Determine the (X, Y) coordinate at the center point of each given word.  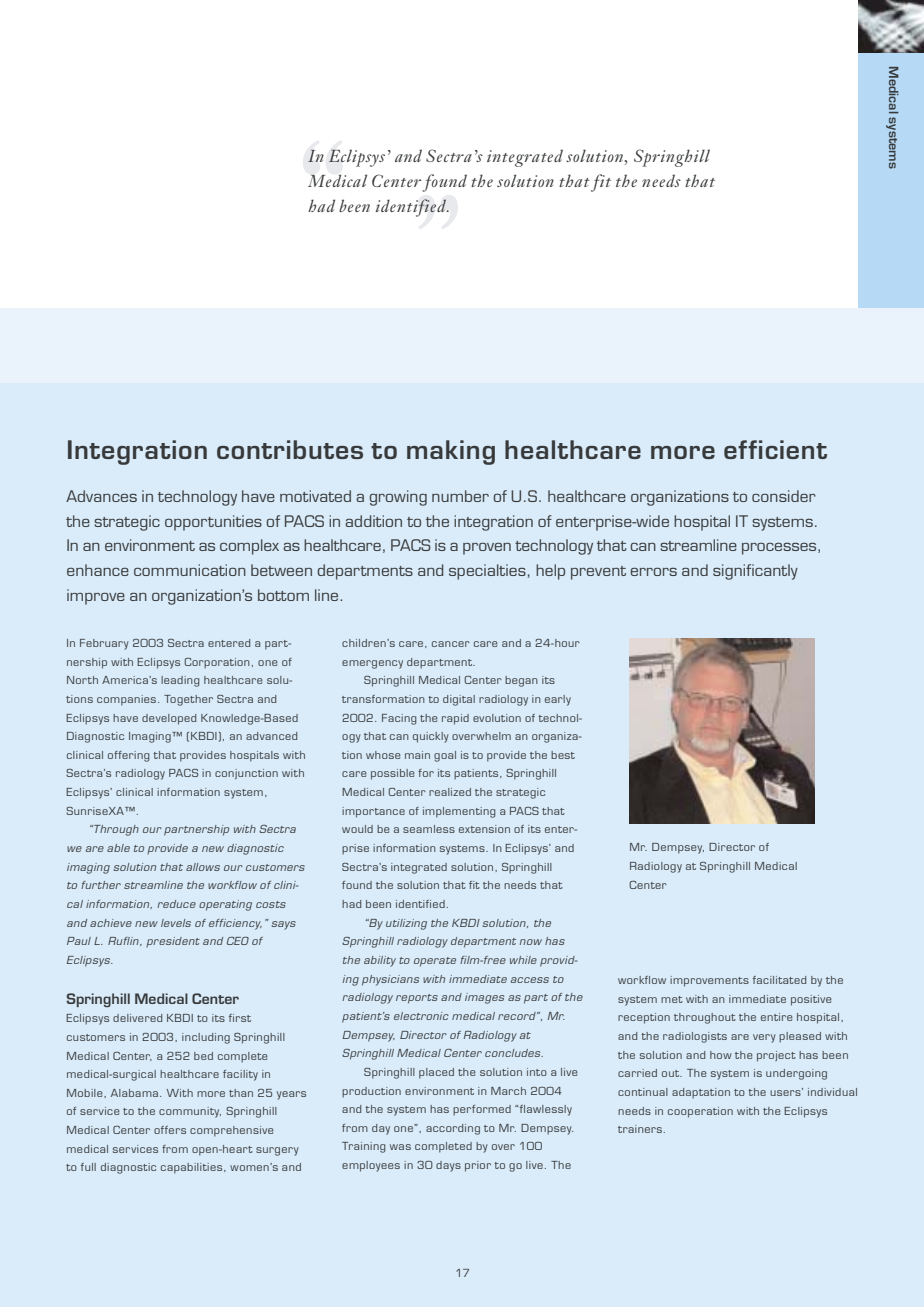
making (451, 452)
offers (170, 1130)
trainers (640, 1129)
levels (176, 923)
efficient (775, 449)
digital (459, 700)
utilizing (406, 924)
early (558, 700)
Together (188, 700)
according (453, 1129)
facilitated (779, 980)
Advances (101, 496)
